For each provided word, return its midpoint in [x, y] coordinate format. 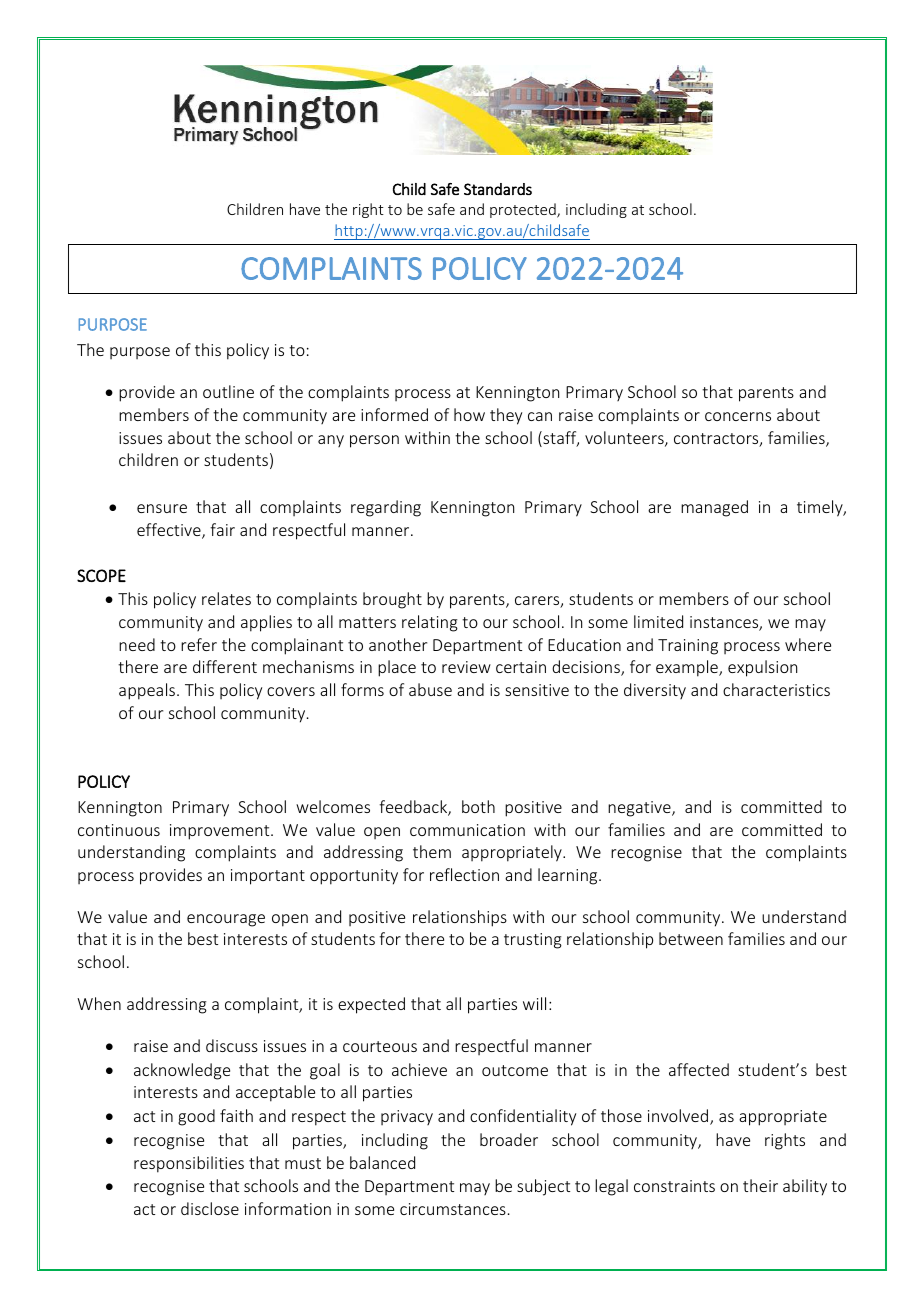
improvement [221, 832]
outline [228, 391]
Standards [498, 189]
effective [170, 531]
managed [714, 508]
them [432, 851]
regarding [386, 508]
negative [640, 809]
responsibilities [189, 1164]
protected [524, 210]
